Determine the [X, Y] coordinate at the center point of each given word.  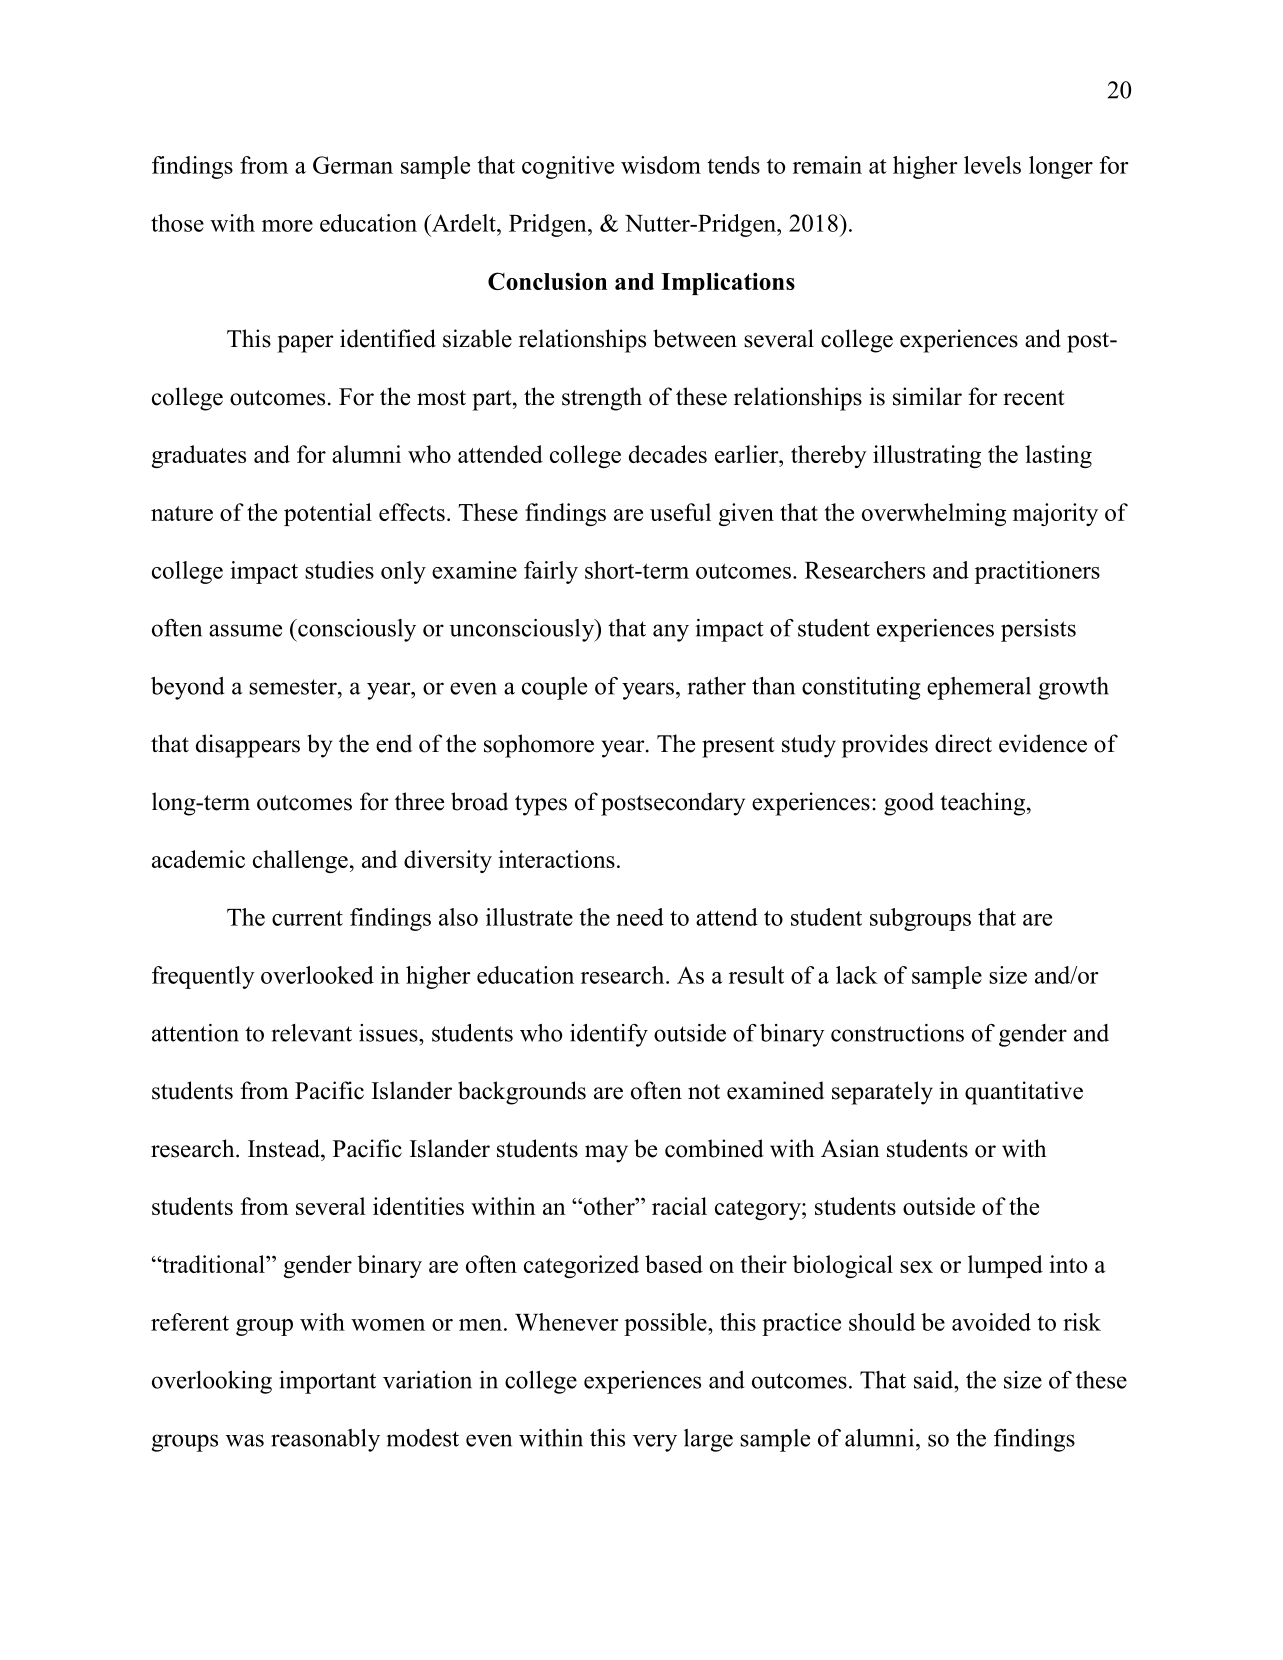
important [327, 1382]
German [353, 165]
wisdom [661, 165]
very [655, 1443]
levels [992, 165]
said [935, 1380]
